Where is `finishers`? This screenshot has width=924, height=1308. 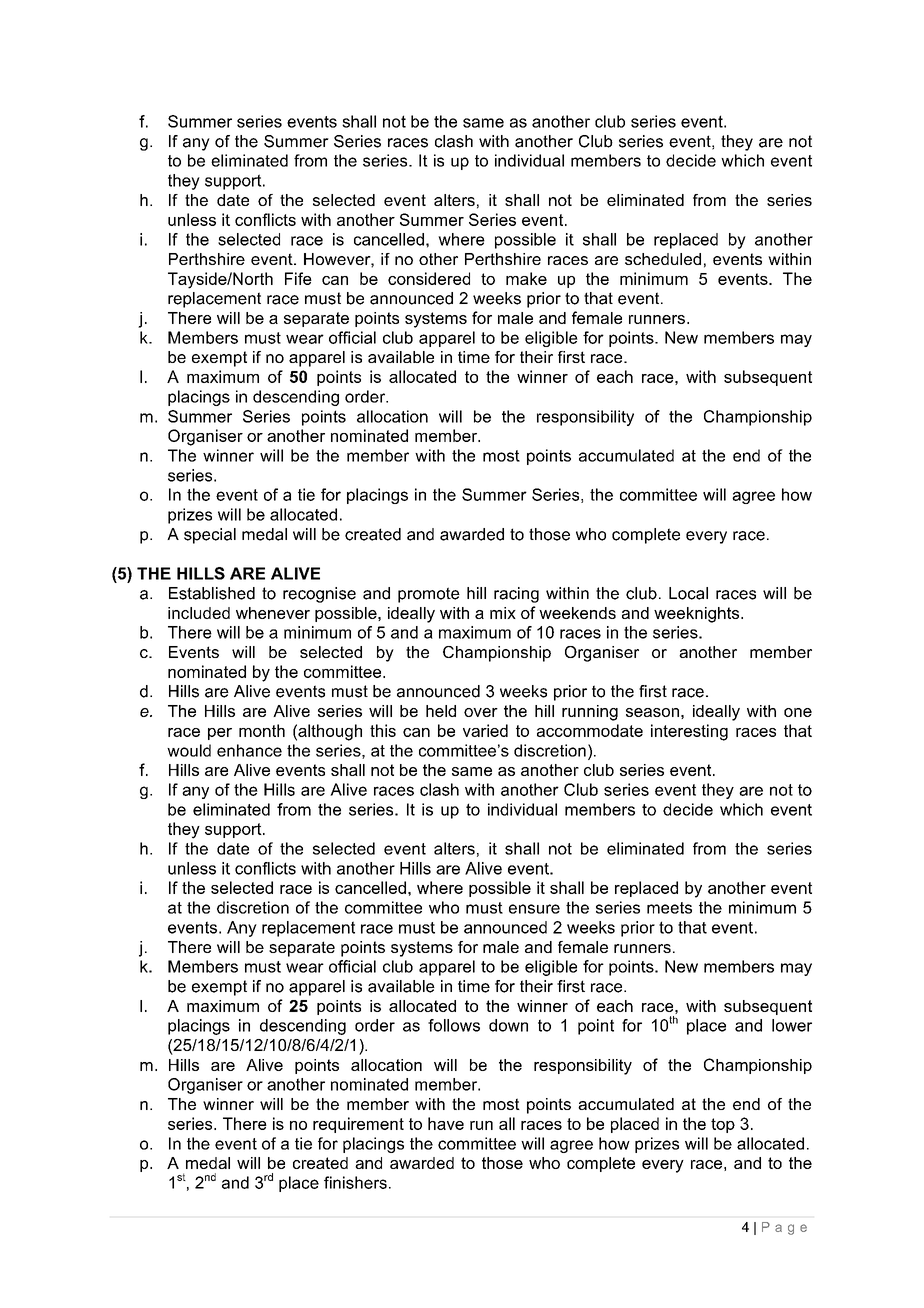
finishers is located at coordinates (355, 1182).
